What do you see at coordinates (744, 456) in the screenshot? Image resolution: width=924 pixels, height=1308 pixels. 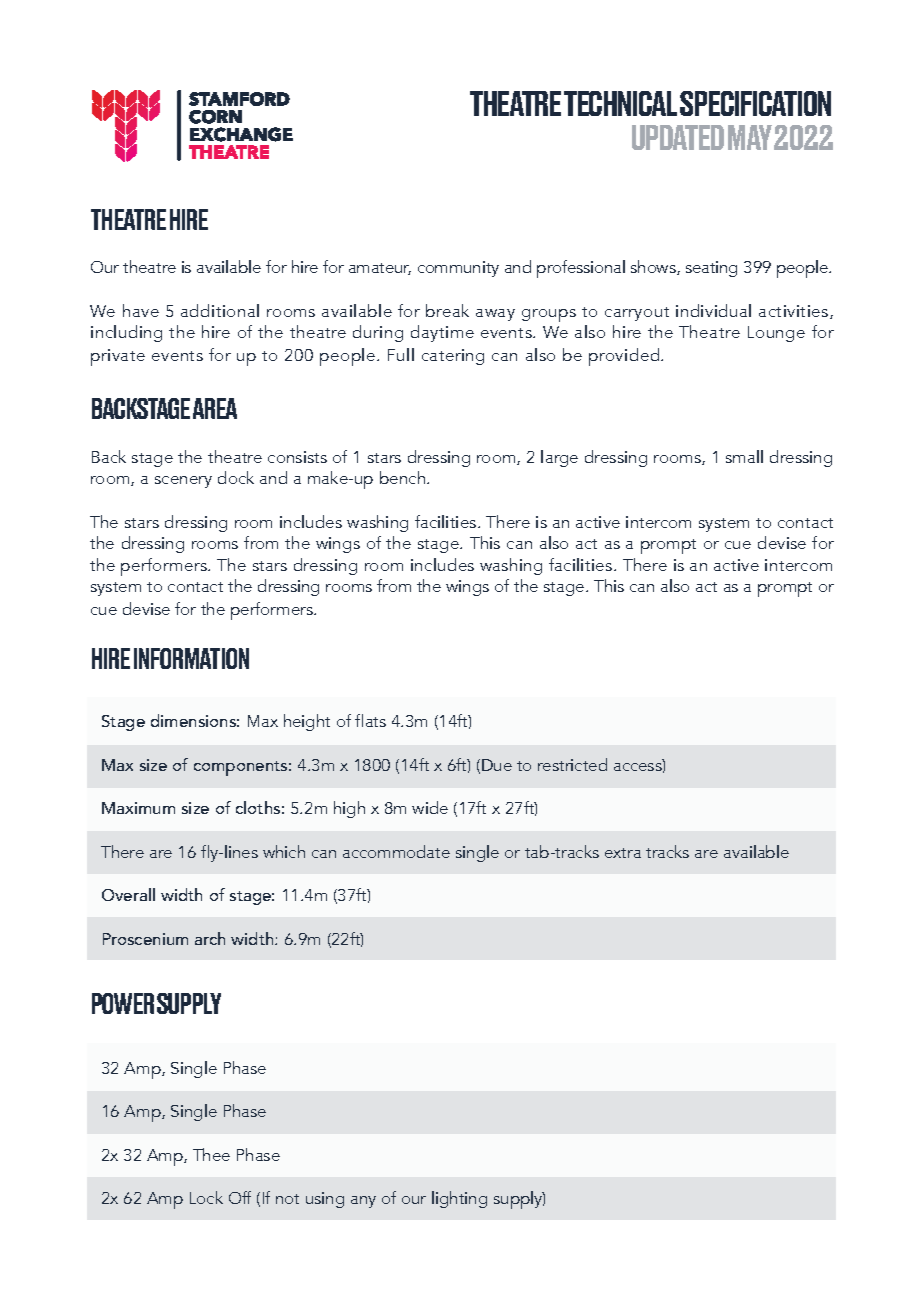 I see `small` at bounding box center [744, 456].
